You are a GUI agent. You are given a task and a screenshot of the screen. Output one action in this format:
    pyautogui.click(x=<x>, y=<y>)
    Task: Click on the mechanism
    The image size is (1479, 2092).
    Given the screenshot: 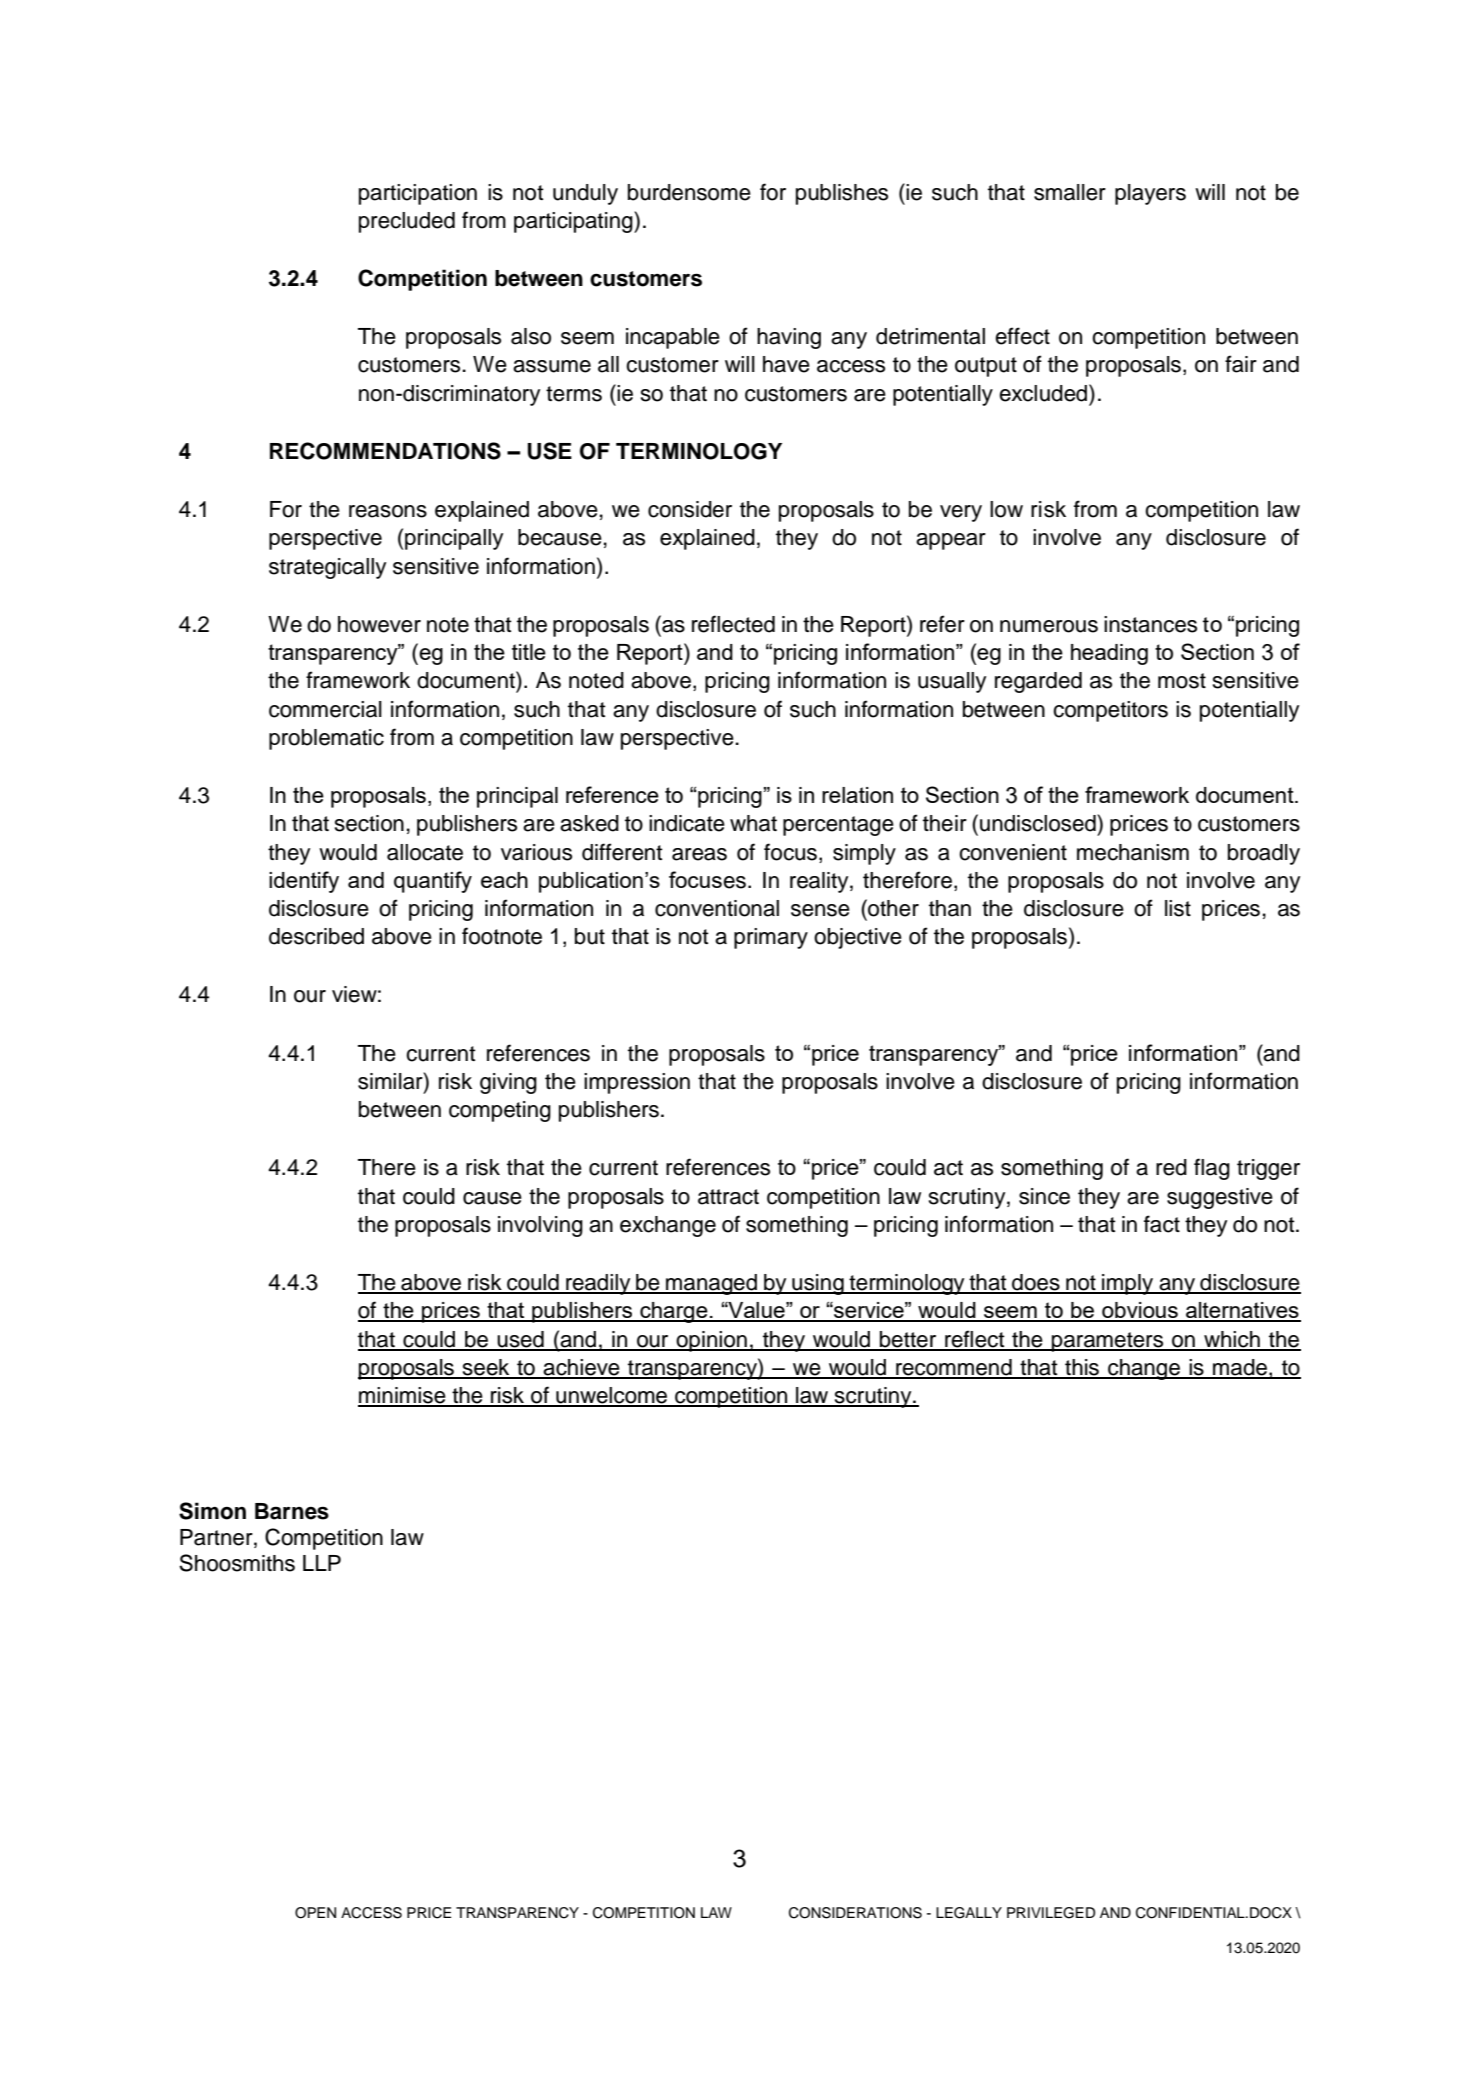 What is the action you would take?
    pyautogui.click(x=1133, y=852)
